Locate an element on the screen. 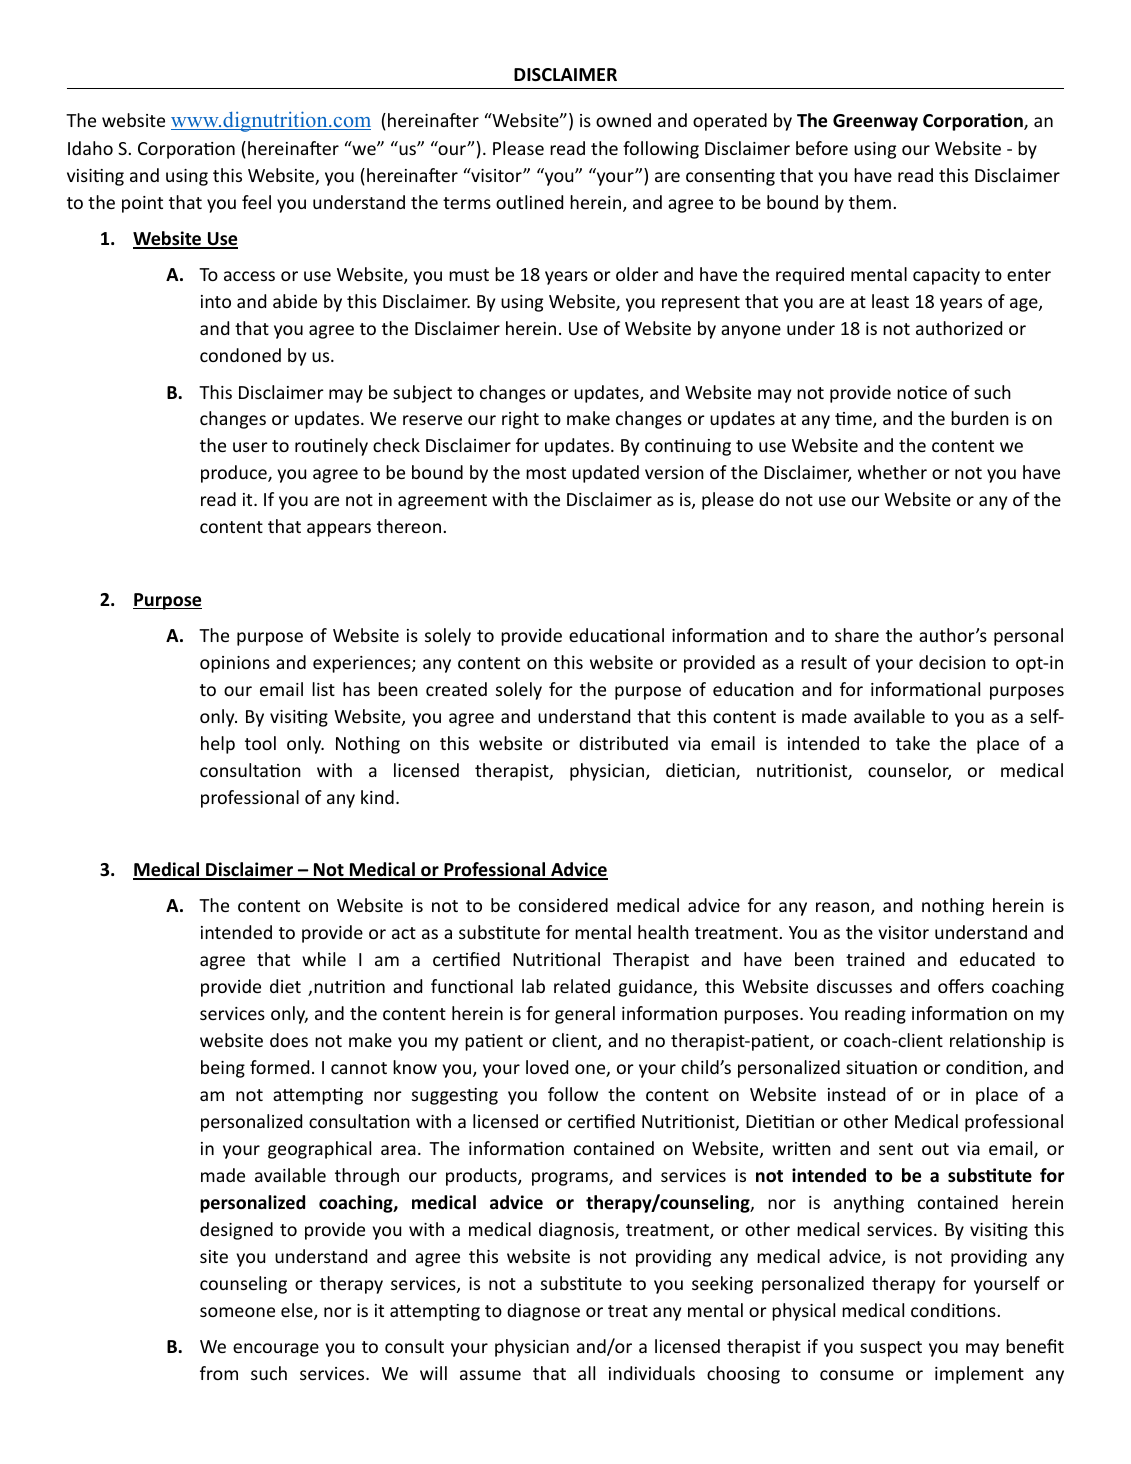 Image resolution: width=1131 pixels, height=1464 pixels. someone is located at coordinates (237, 1312).
